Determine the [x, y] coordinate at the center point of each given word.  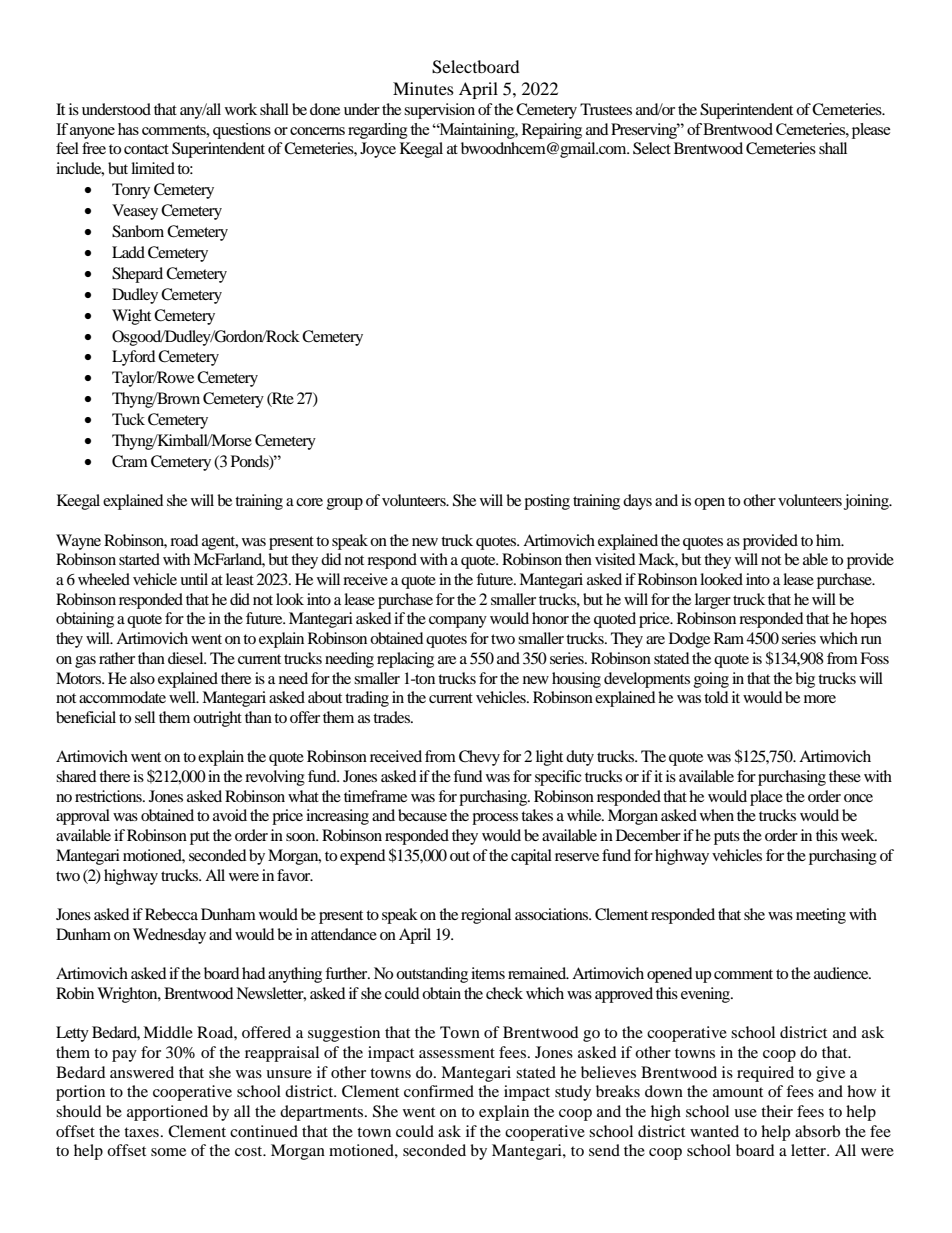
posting [547, 502]
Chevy [479, 758]
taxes [141, 1132]
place [766, 798]
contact [146, 149]
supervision [439, 111]
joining [867, 502]
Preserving [645, 131]
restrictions [109, 796]
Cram [130, 461]
